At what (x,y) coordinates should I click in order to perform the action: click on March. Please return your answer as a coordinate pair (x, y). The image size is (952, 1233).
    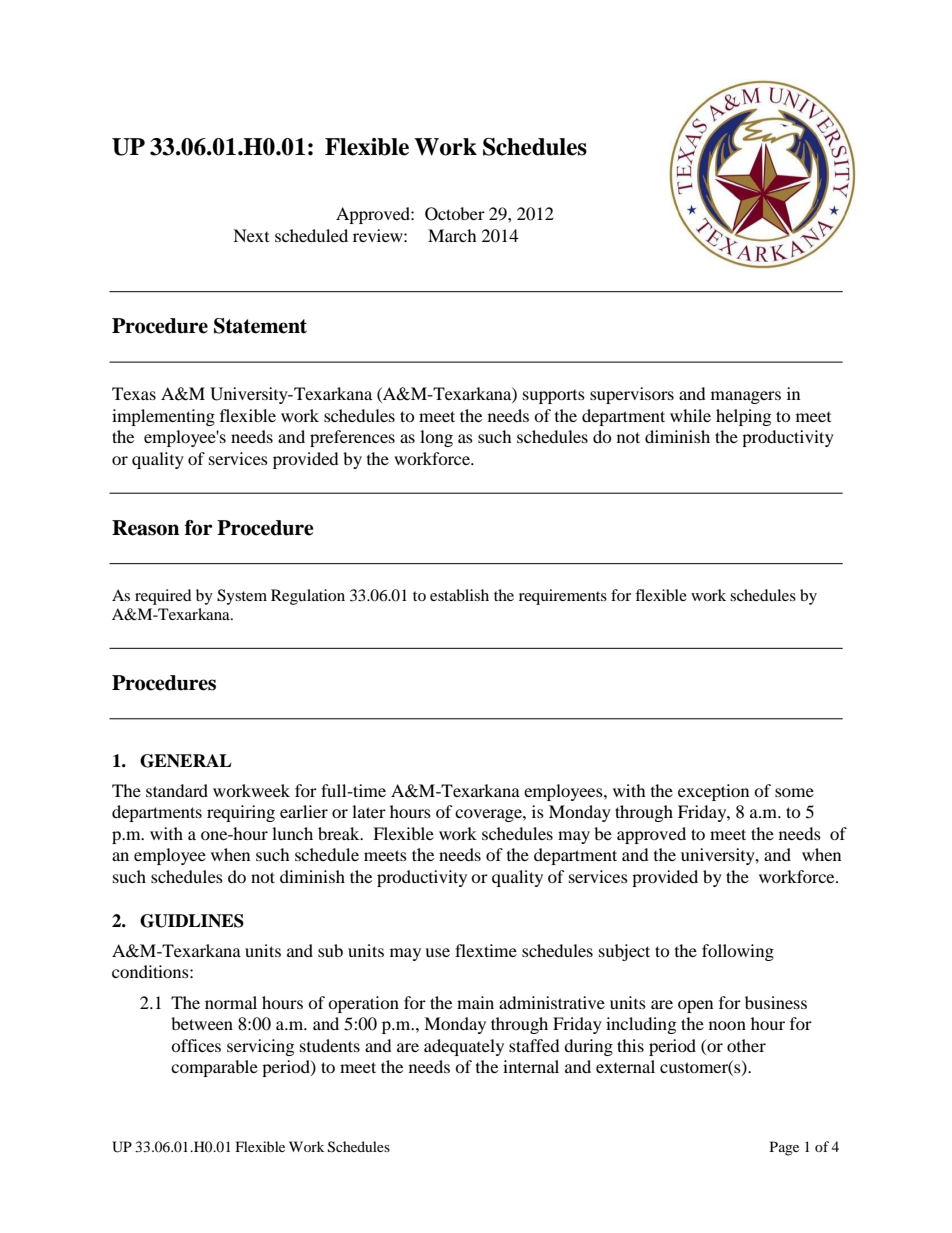
    Looking at the image, I should click on (452, 235).
